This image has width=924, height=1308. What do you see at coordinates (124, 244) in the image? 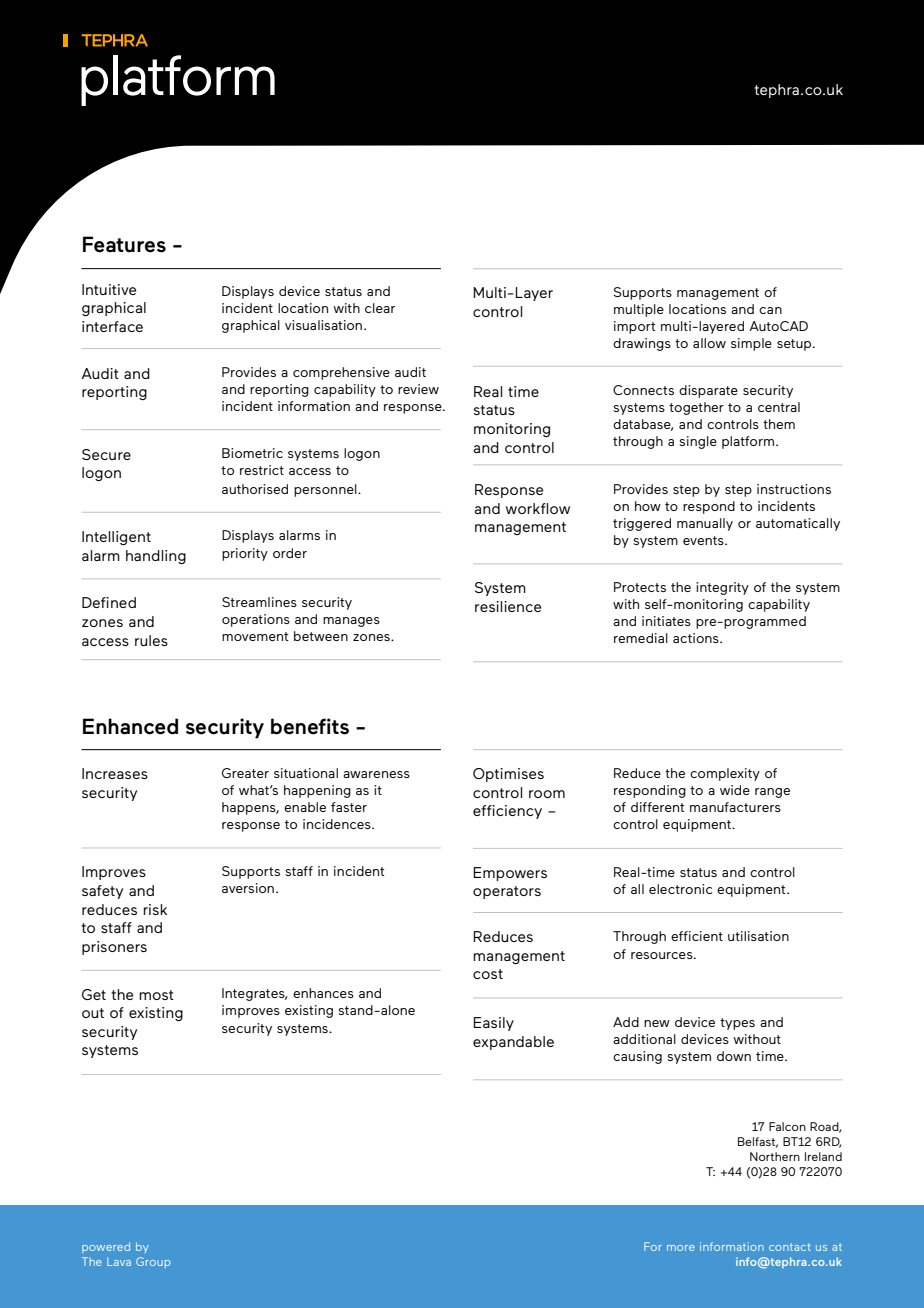
I see `Features` at bounding box center [124, 244].
